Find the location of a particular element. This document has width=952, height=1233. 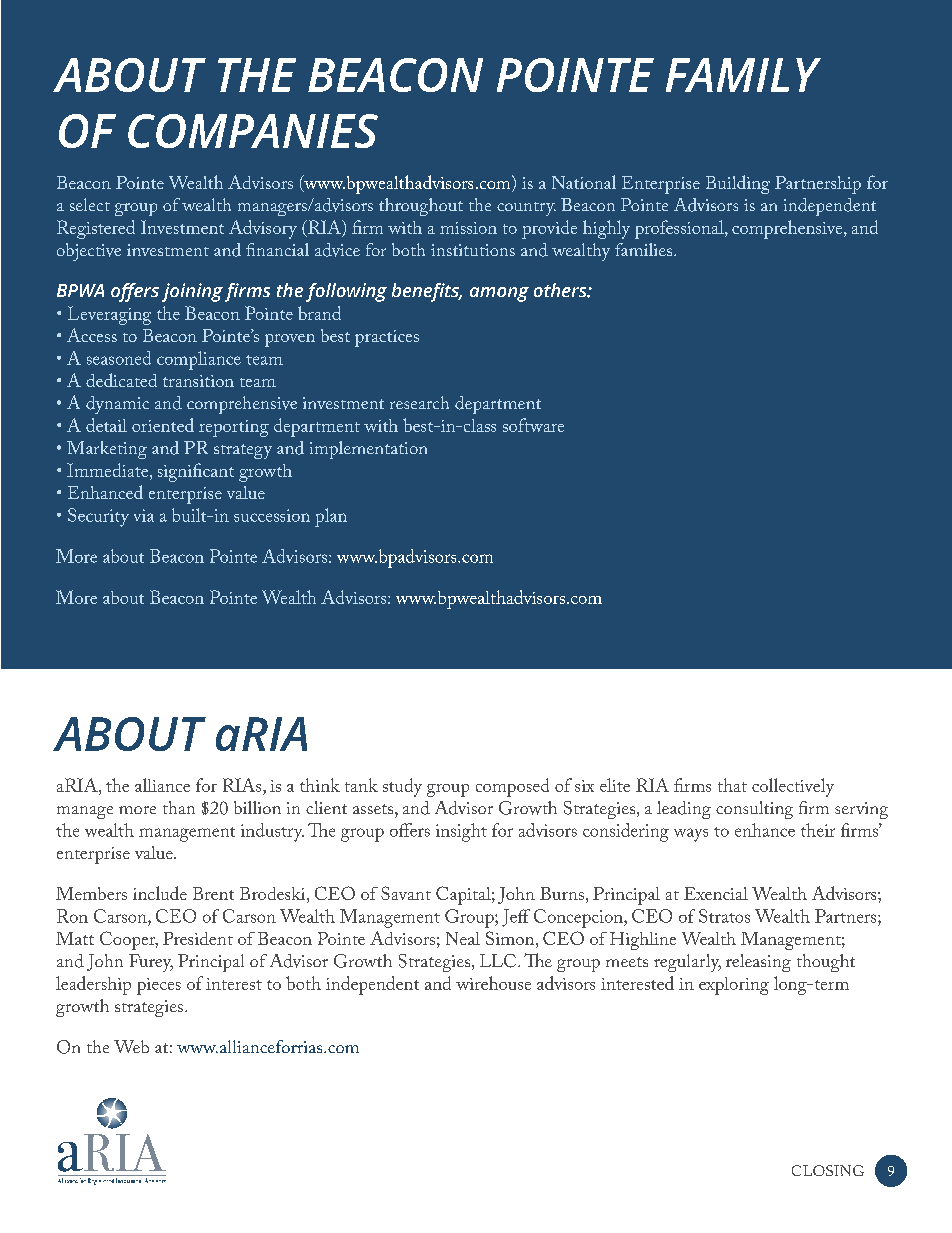

throughout is located at coordinates (421, 207).
